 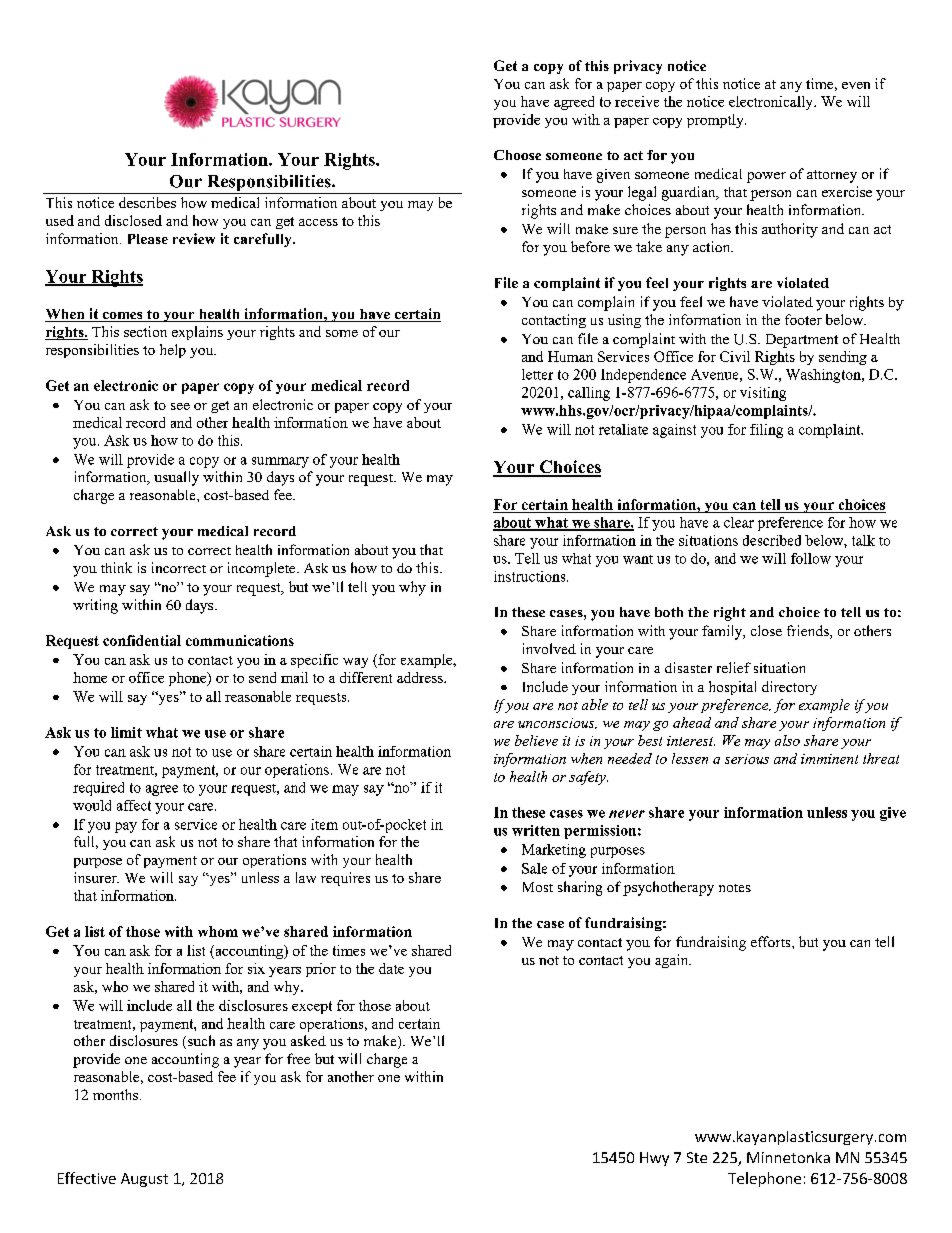 I want to click on friends, so click(x=809, y=632).
